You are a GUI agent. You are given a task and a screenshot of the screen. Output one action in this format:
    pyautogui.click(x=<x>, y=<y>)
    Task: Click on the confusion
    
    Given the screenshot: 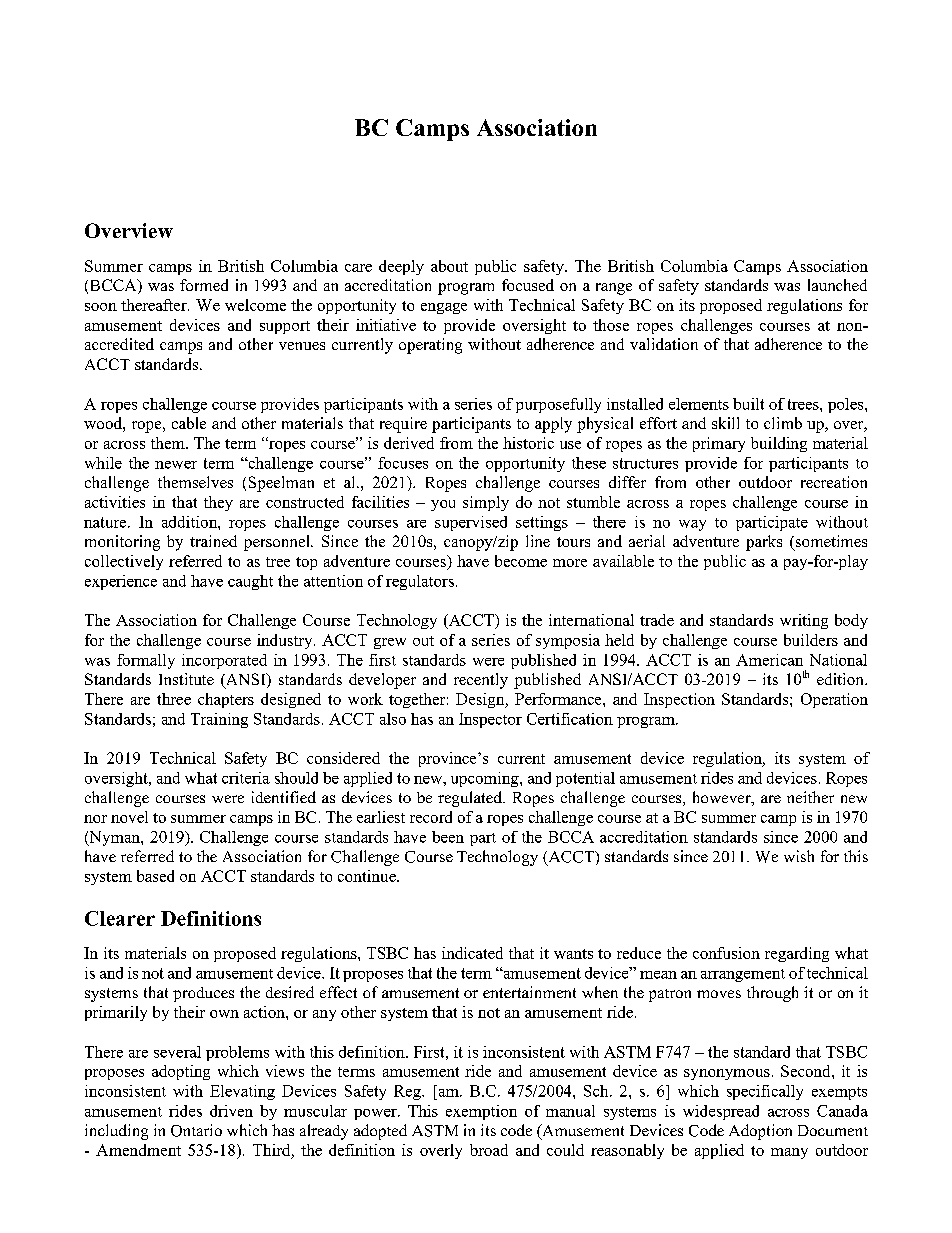 What is the action you would take?
    pyautogui.click(x=726, y=953)
